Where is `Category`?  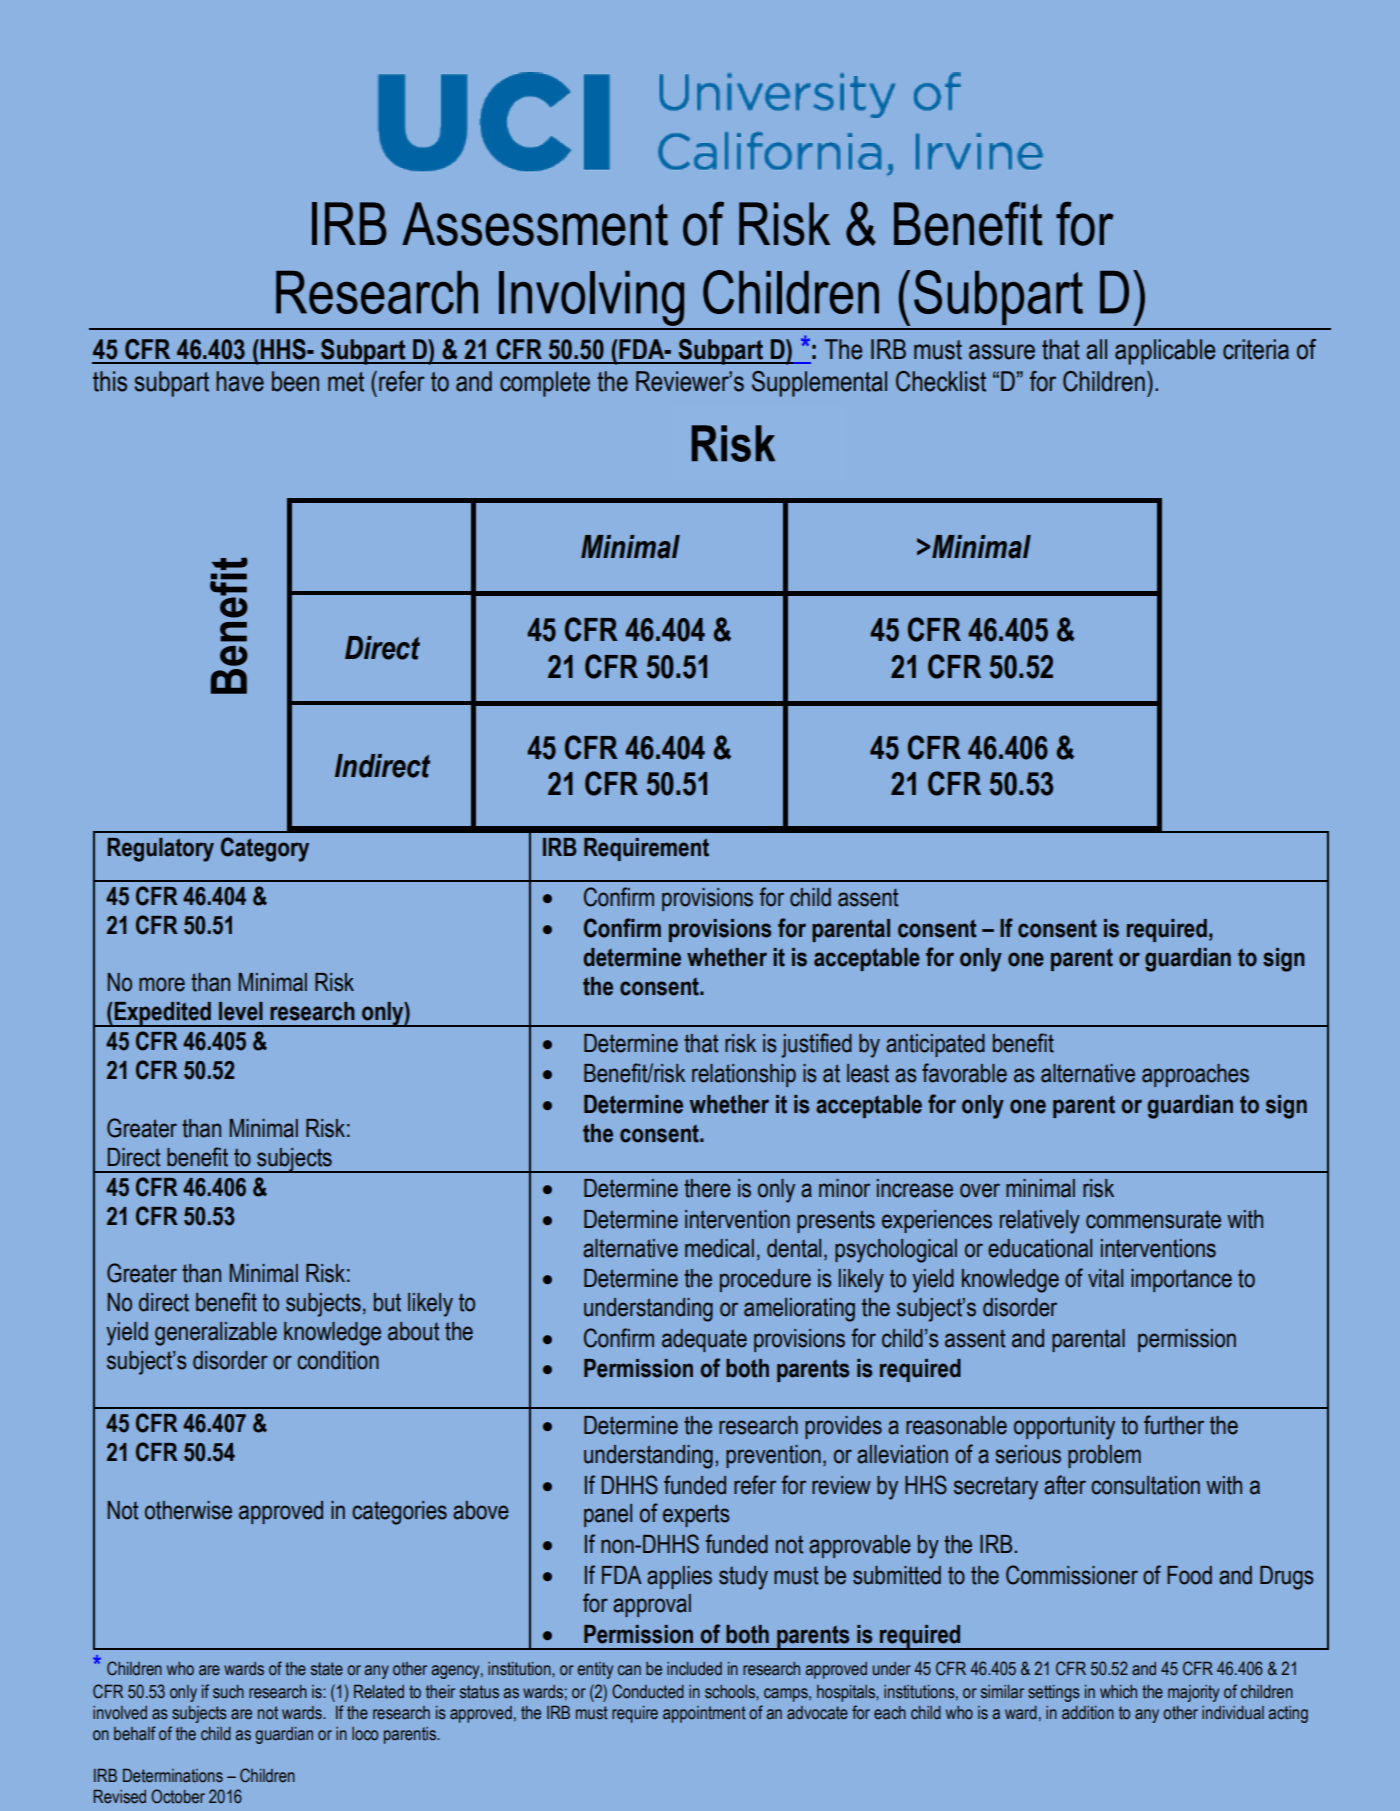
Category is located at coordinates (265, 849).
